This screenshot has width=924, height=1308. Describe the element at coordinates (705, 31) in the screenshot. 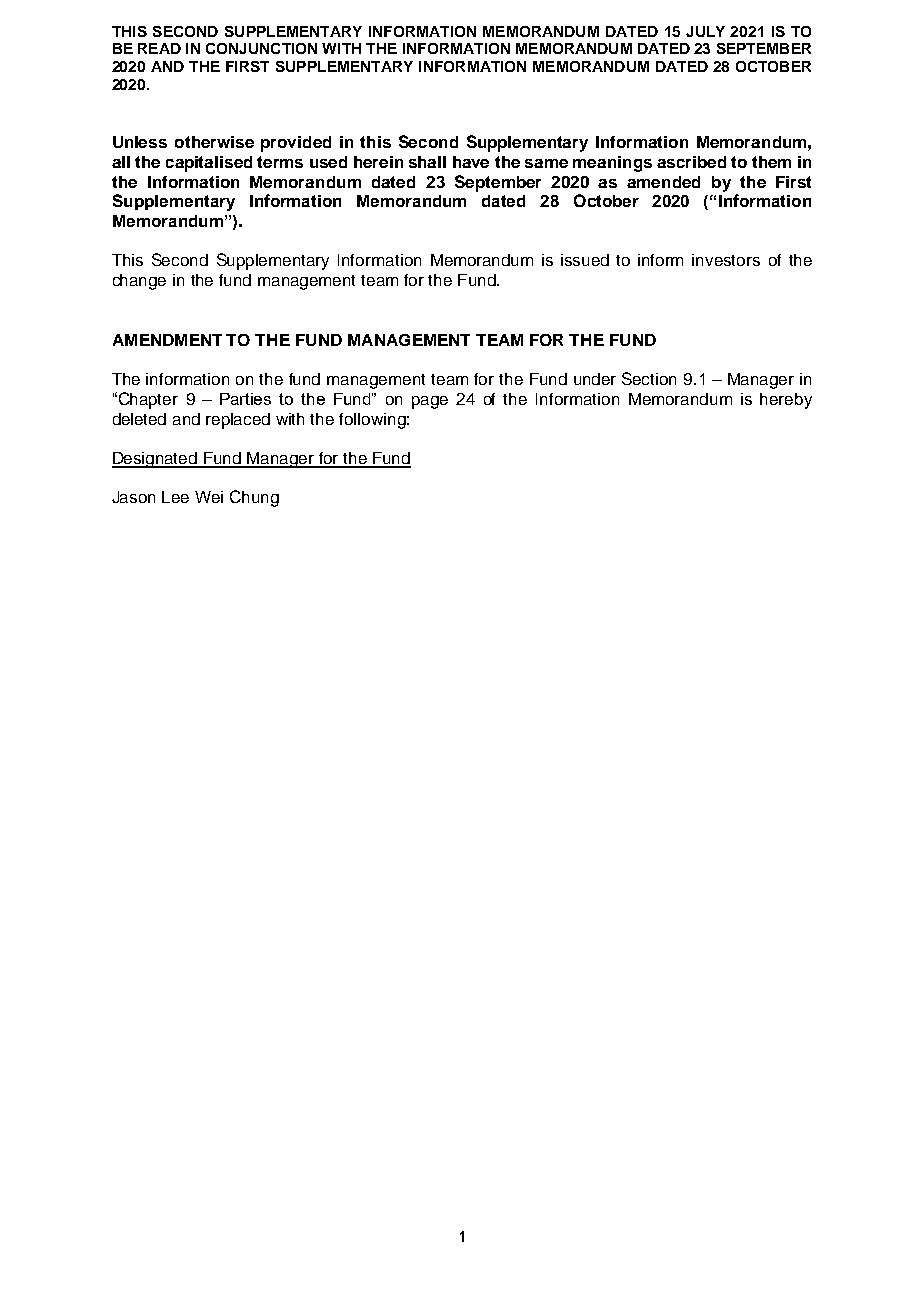

I see `JULY` at that location.
